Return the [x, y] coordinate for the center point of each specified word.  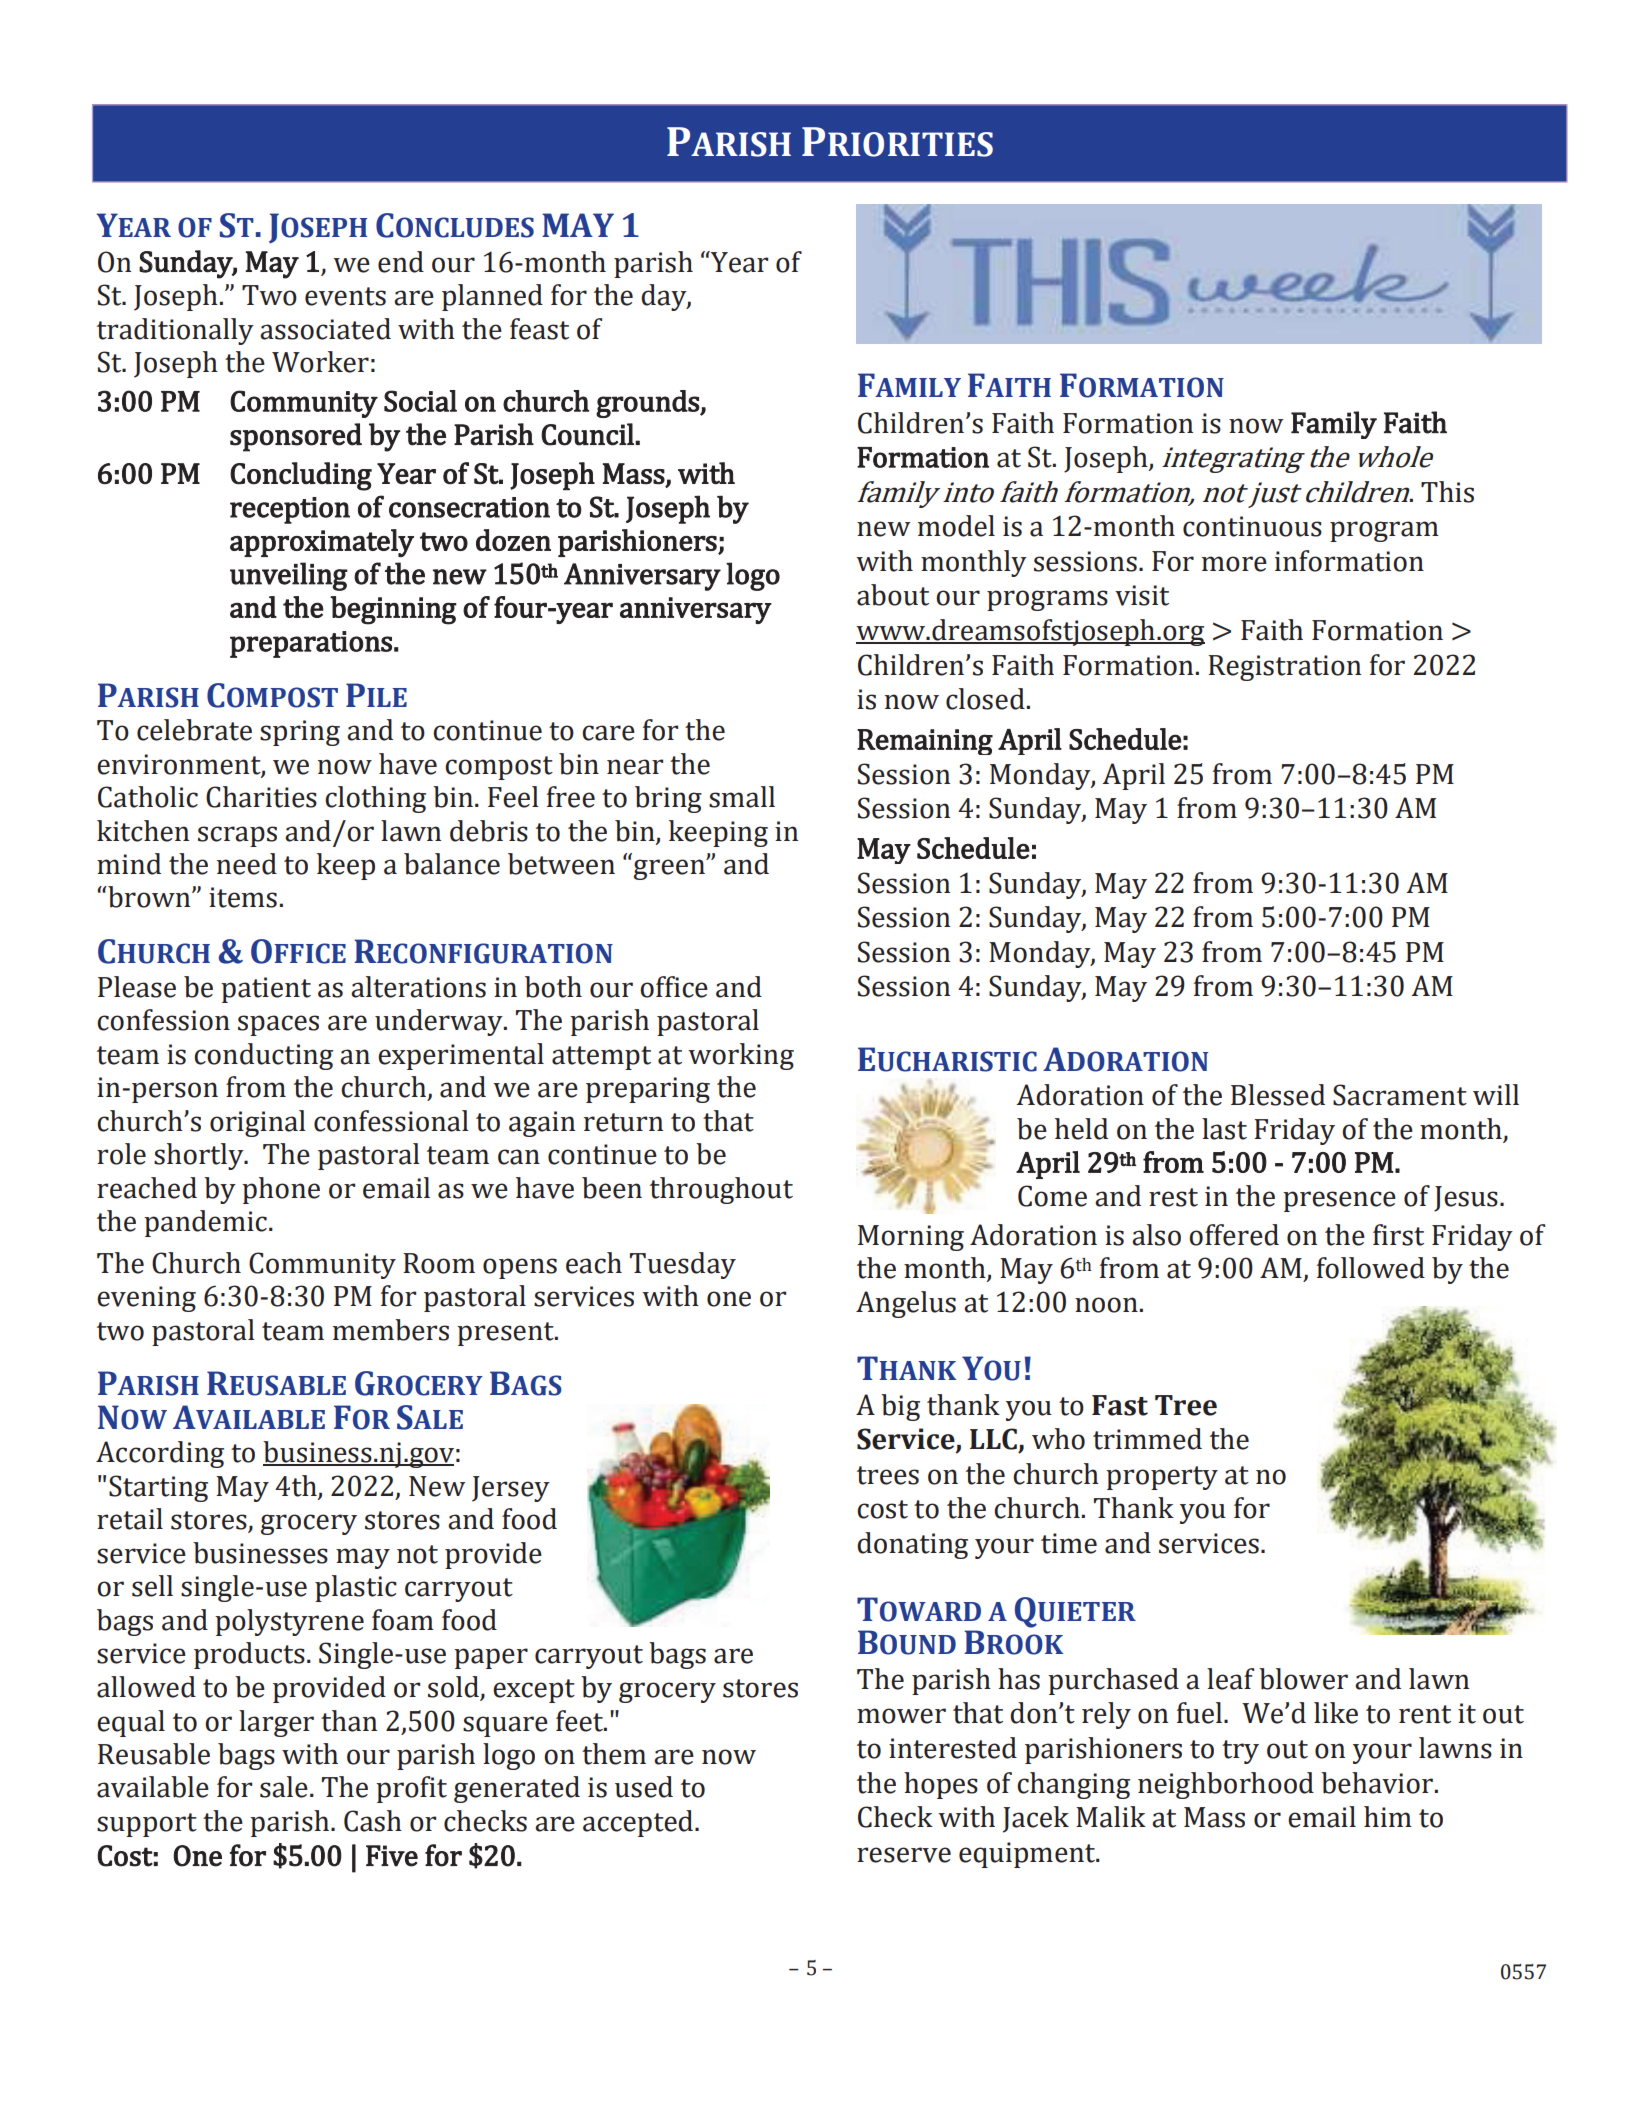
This [1447, 492]
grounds [648, 404]
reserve [904, 1855]
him [1388, 1816]
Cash [373, 1821]
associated [325, 329]
